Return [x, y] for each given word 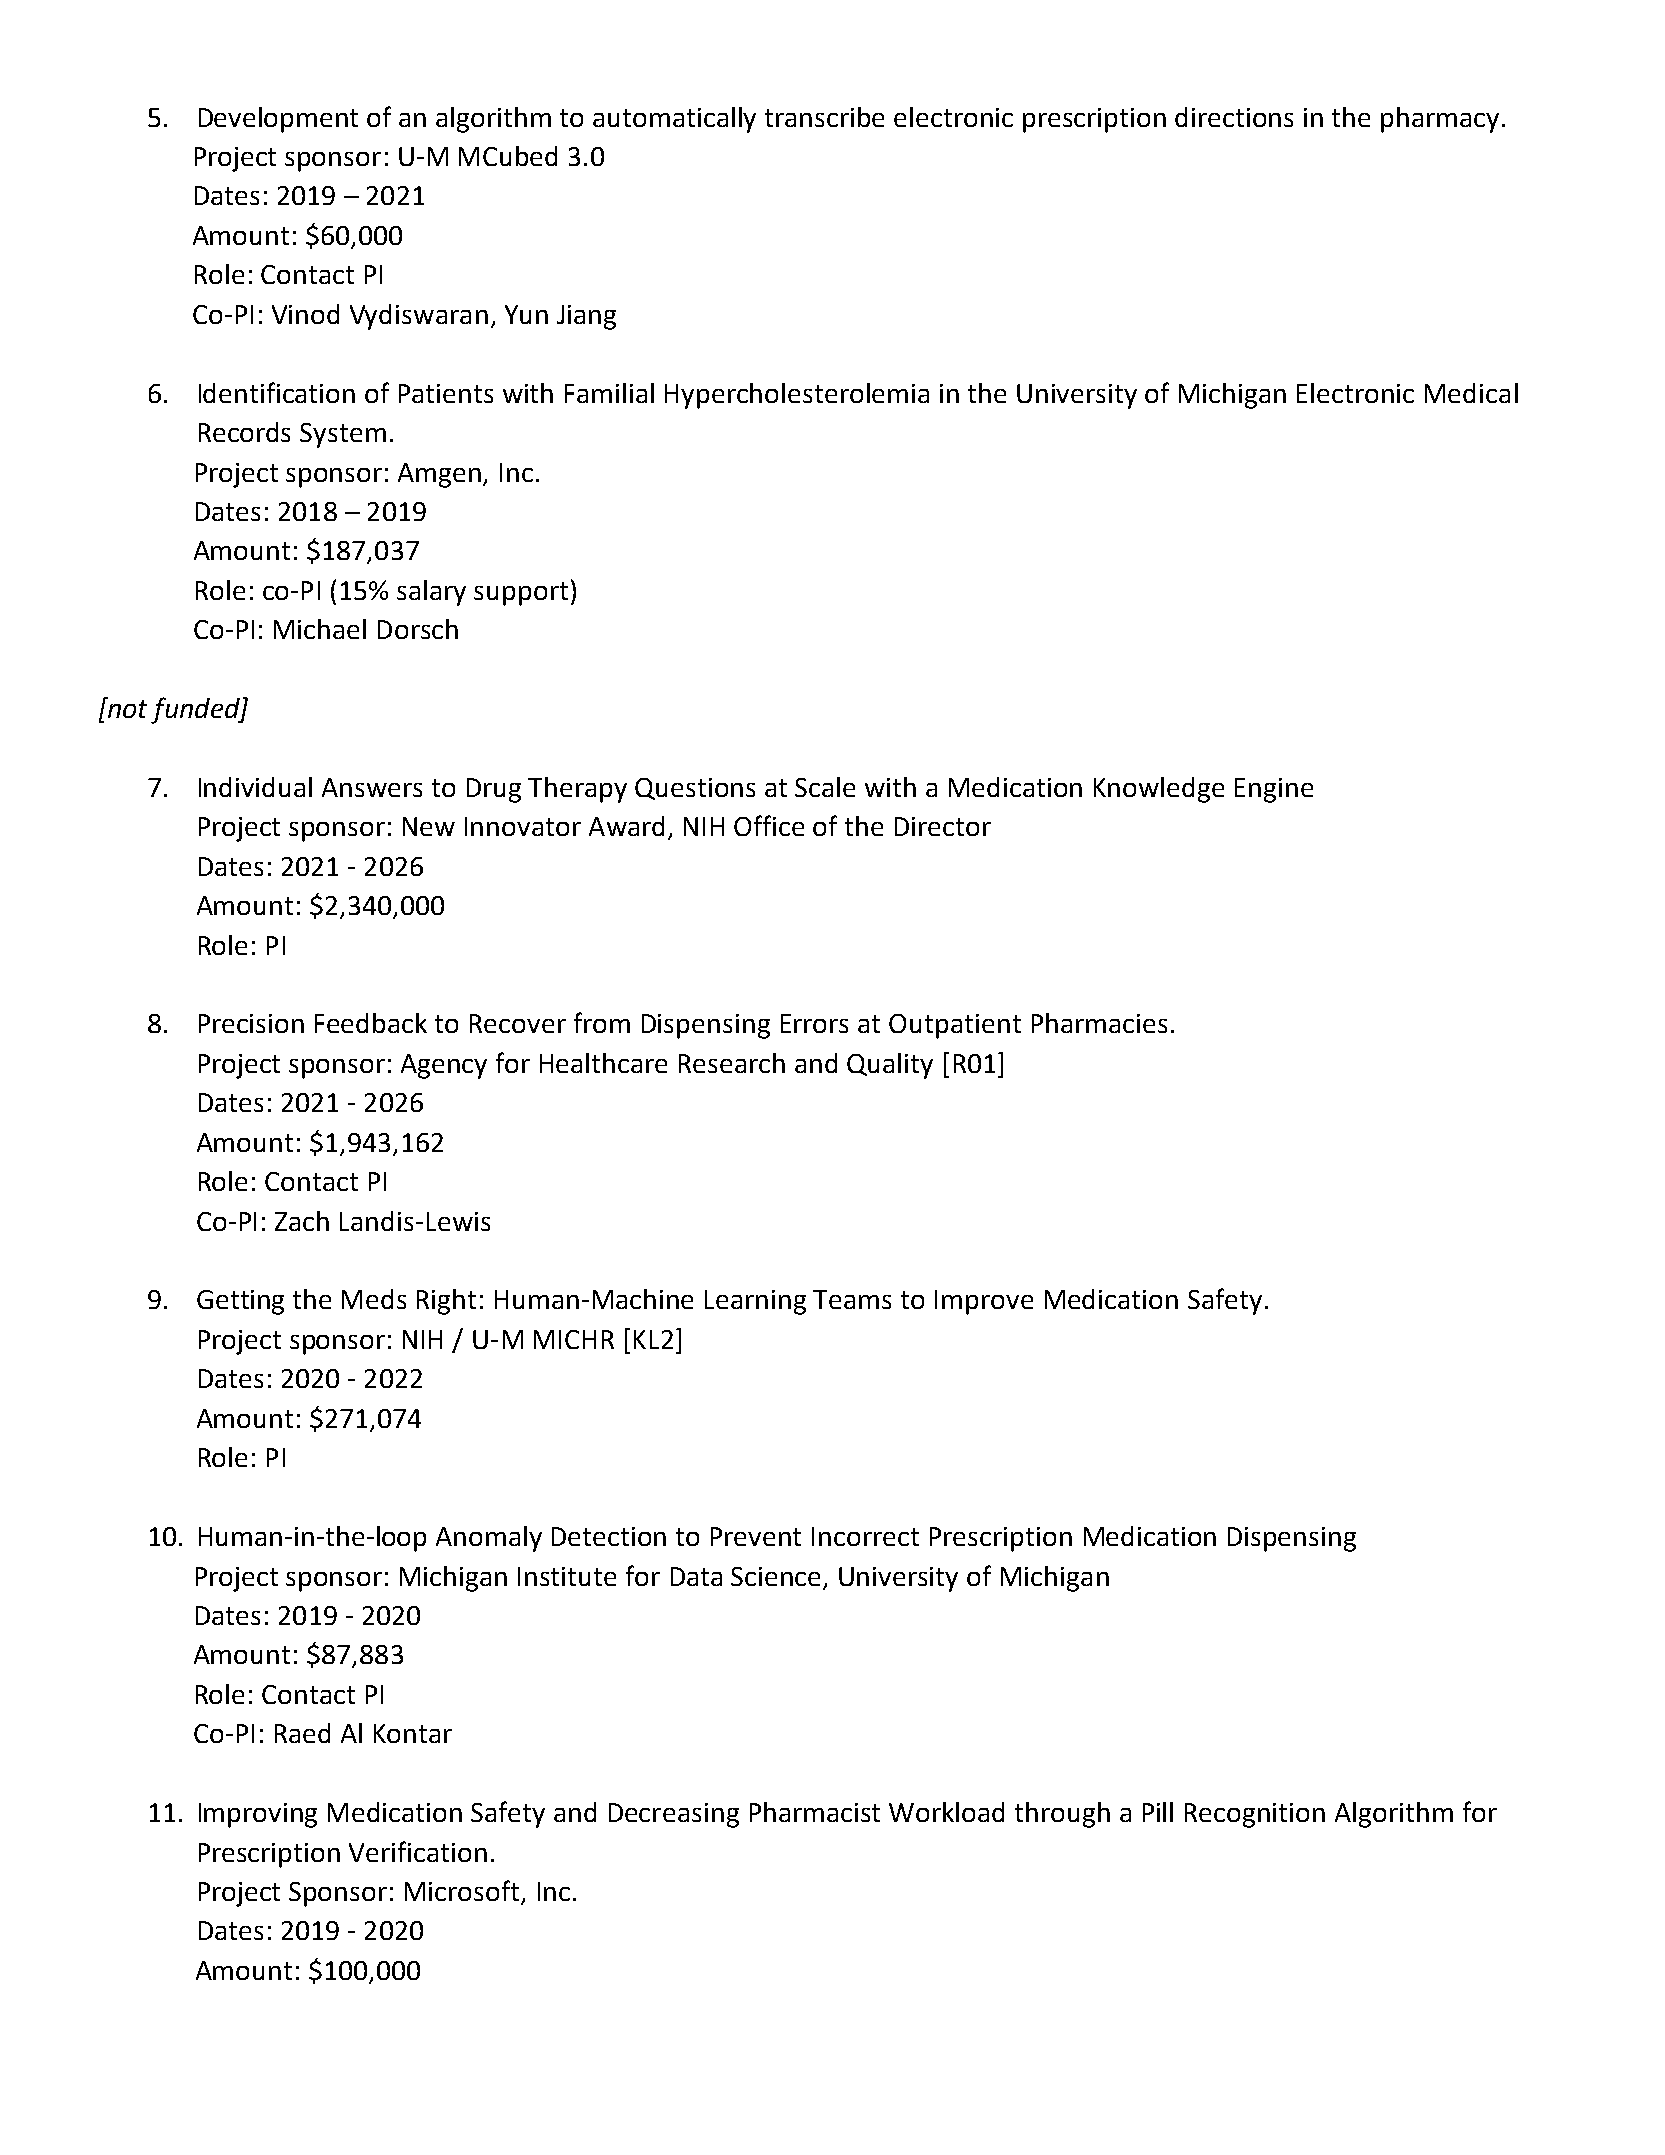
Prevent [756, 1536]
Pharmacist [815, 1812]
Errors [814, 1023]
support [521, 594]
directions [1234, 117]
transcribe [824, 117]
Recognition [1255, 1815]
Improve [984, 1302]
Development [278, 120]
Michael [320, 629]
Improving [258, 1815]
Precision [251, 1023]
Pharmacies [1099, 1023]
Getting [240, 1302]
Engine [1274, 790]
